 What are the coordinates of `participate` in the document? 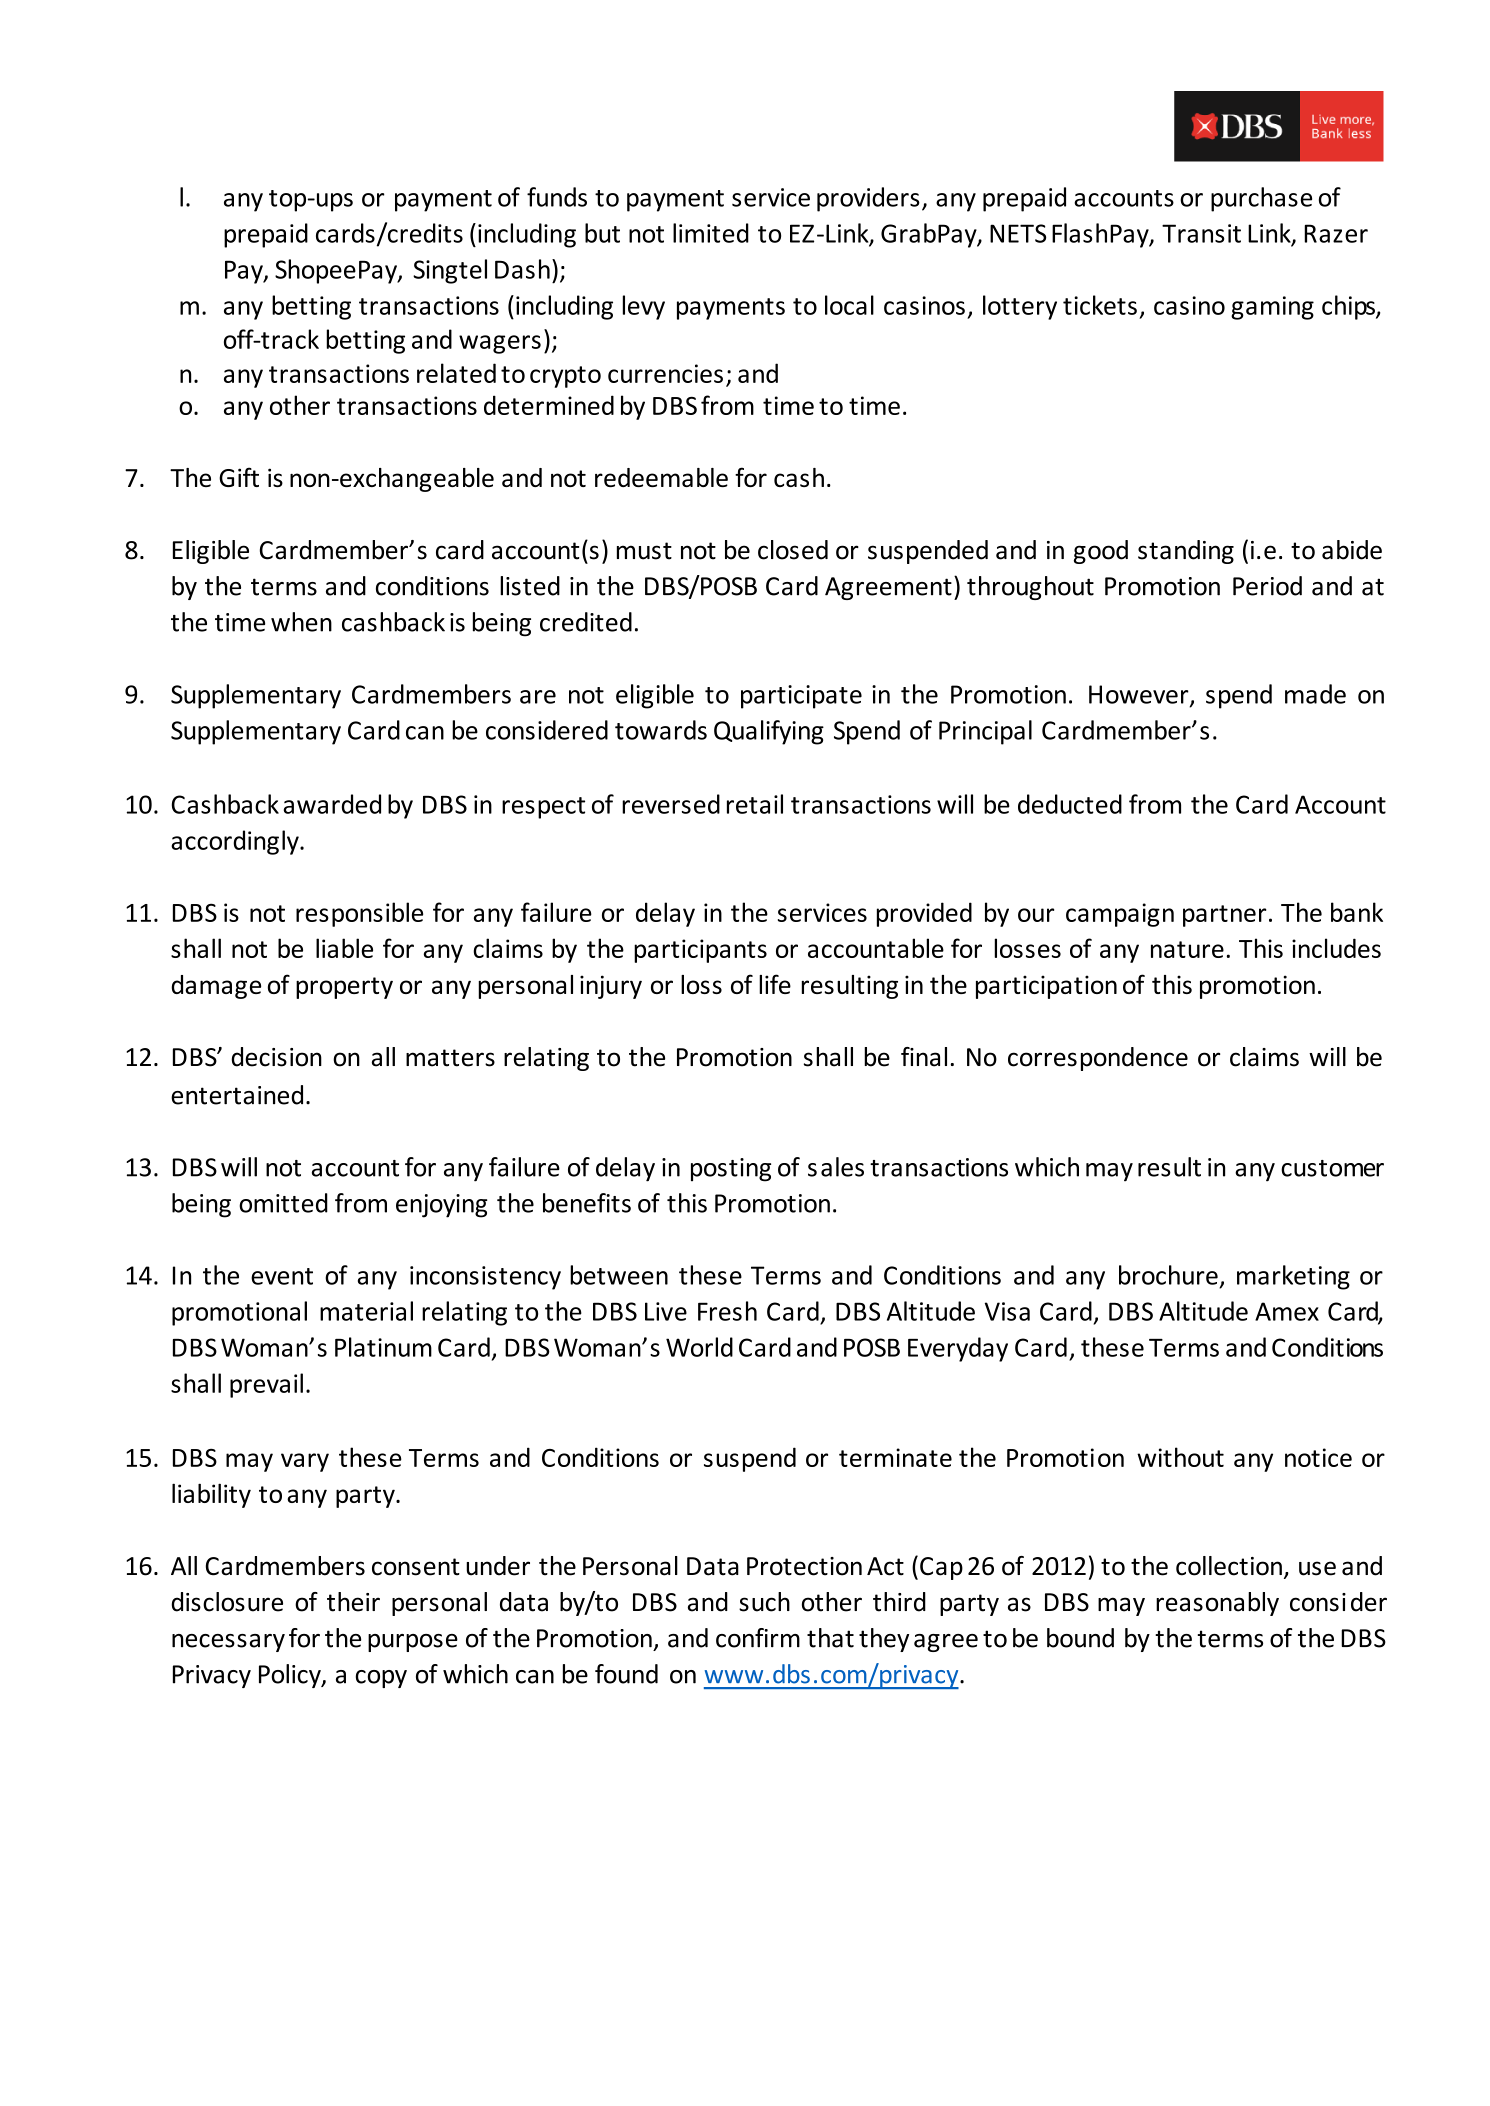 It's located at (801, 697).
